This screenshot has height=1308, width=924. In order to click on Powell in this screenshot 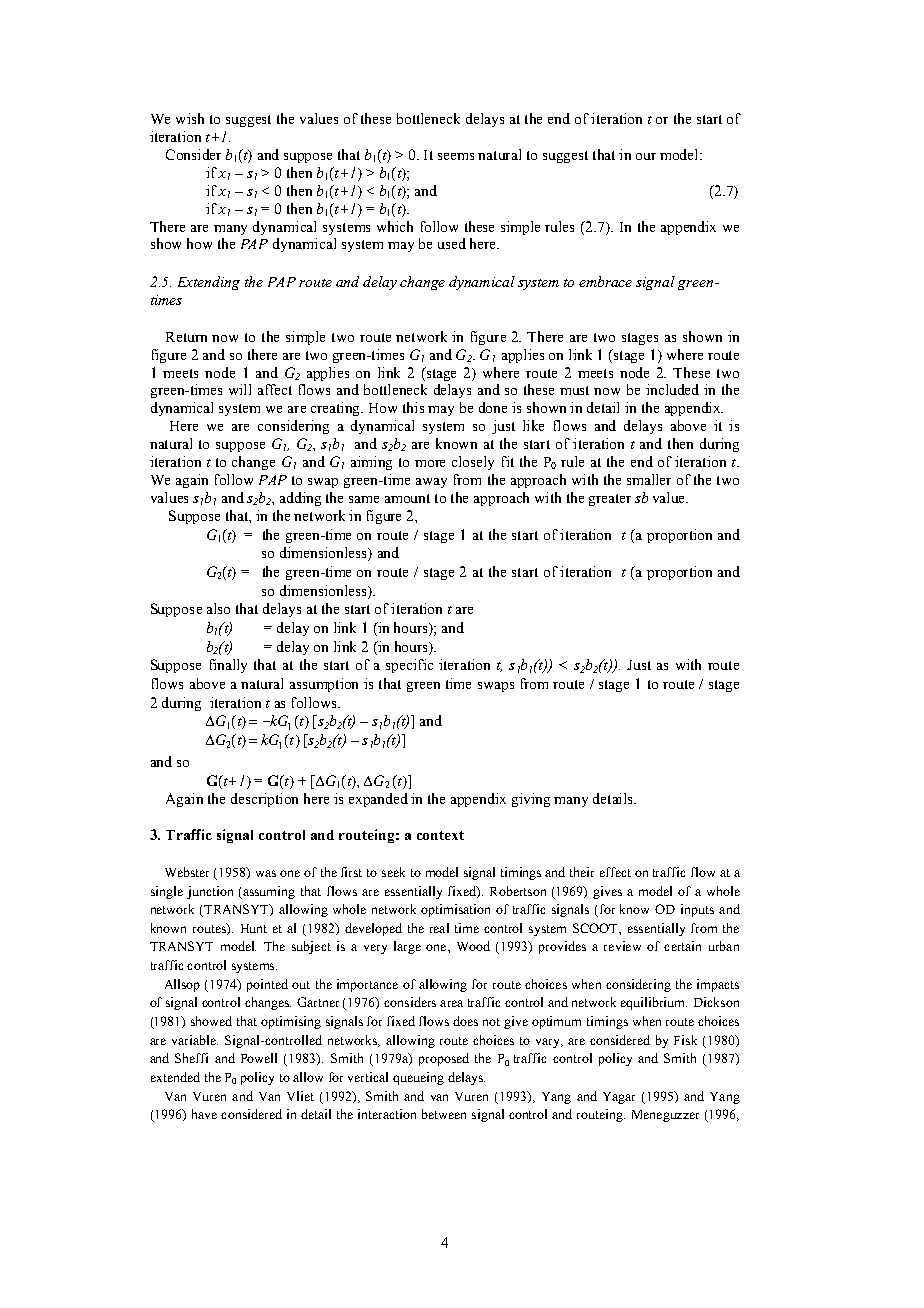, I will do `click(259, 1058)`.
